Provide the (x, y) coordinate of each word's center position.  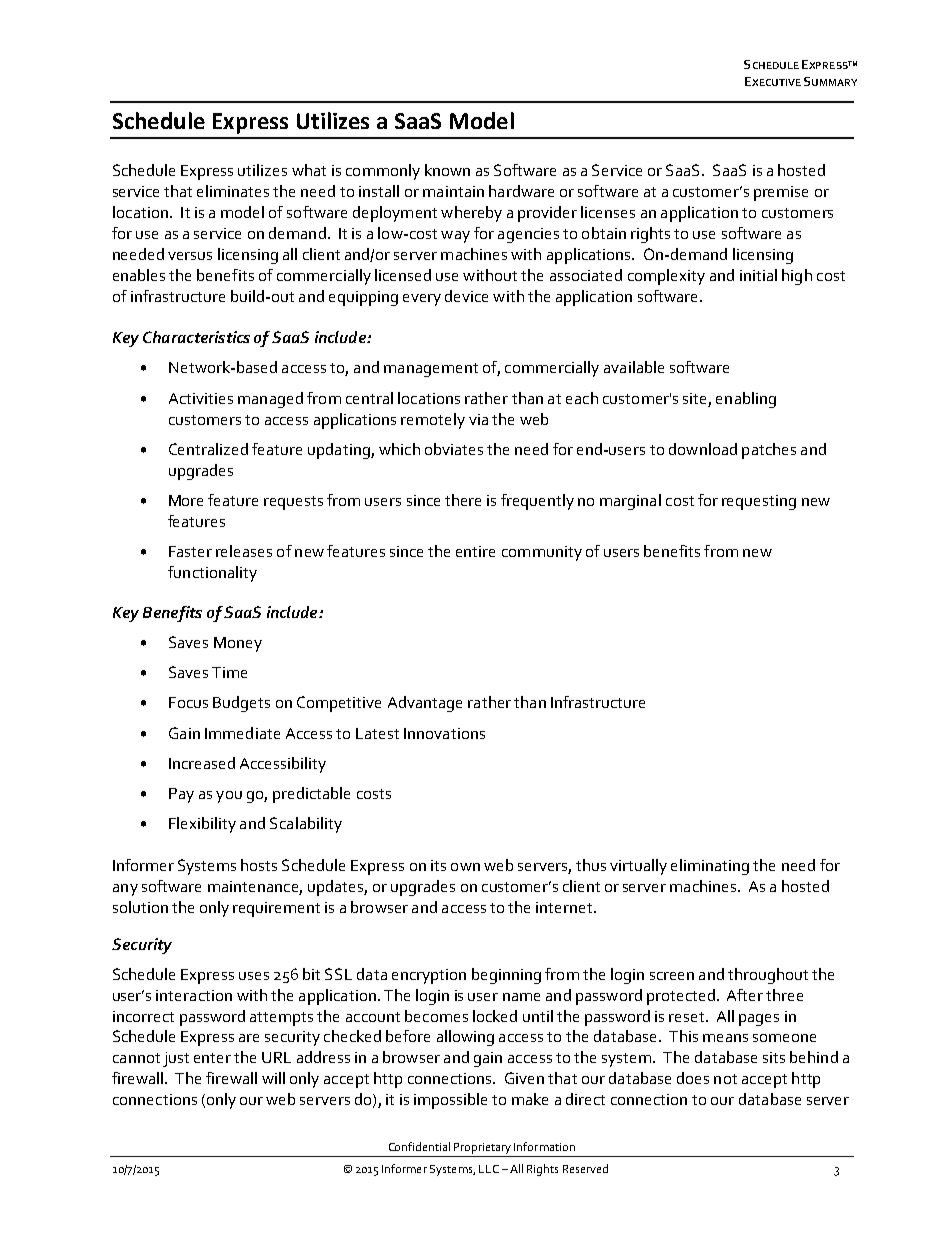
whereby (471, 214)
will (273, 1078)
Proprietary (482, 1148)
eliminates (233, 191)
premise (781, 193)
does (693, 1078)
